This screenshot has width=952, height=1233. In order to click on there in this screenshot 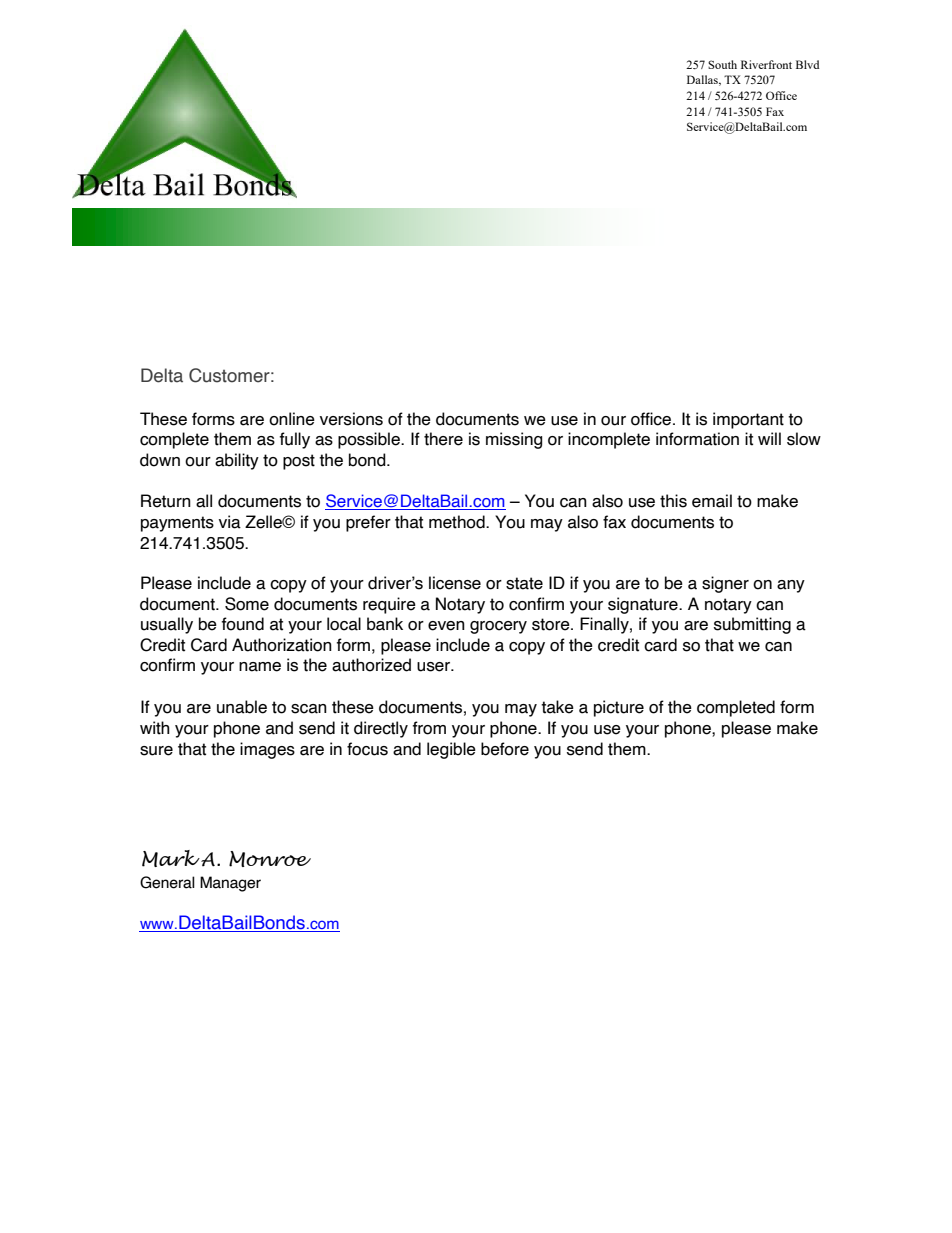, I will do `click(443, 439)`.
